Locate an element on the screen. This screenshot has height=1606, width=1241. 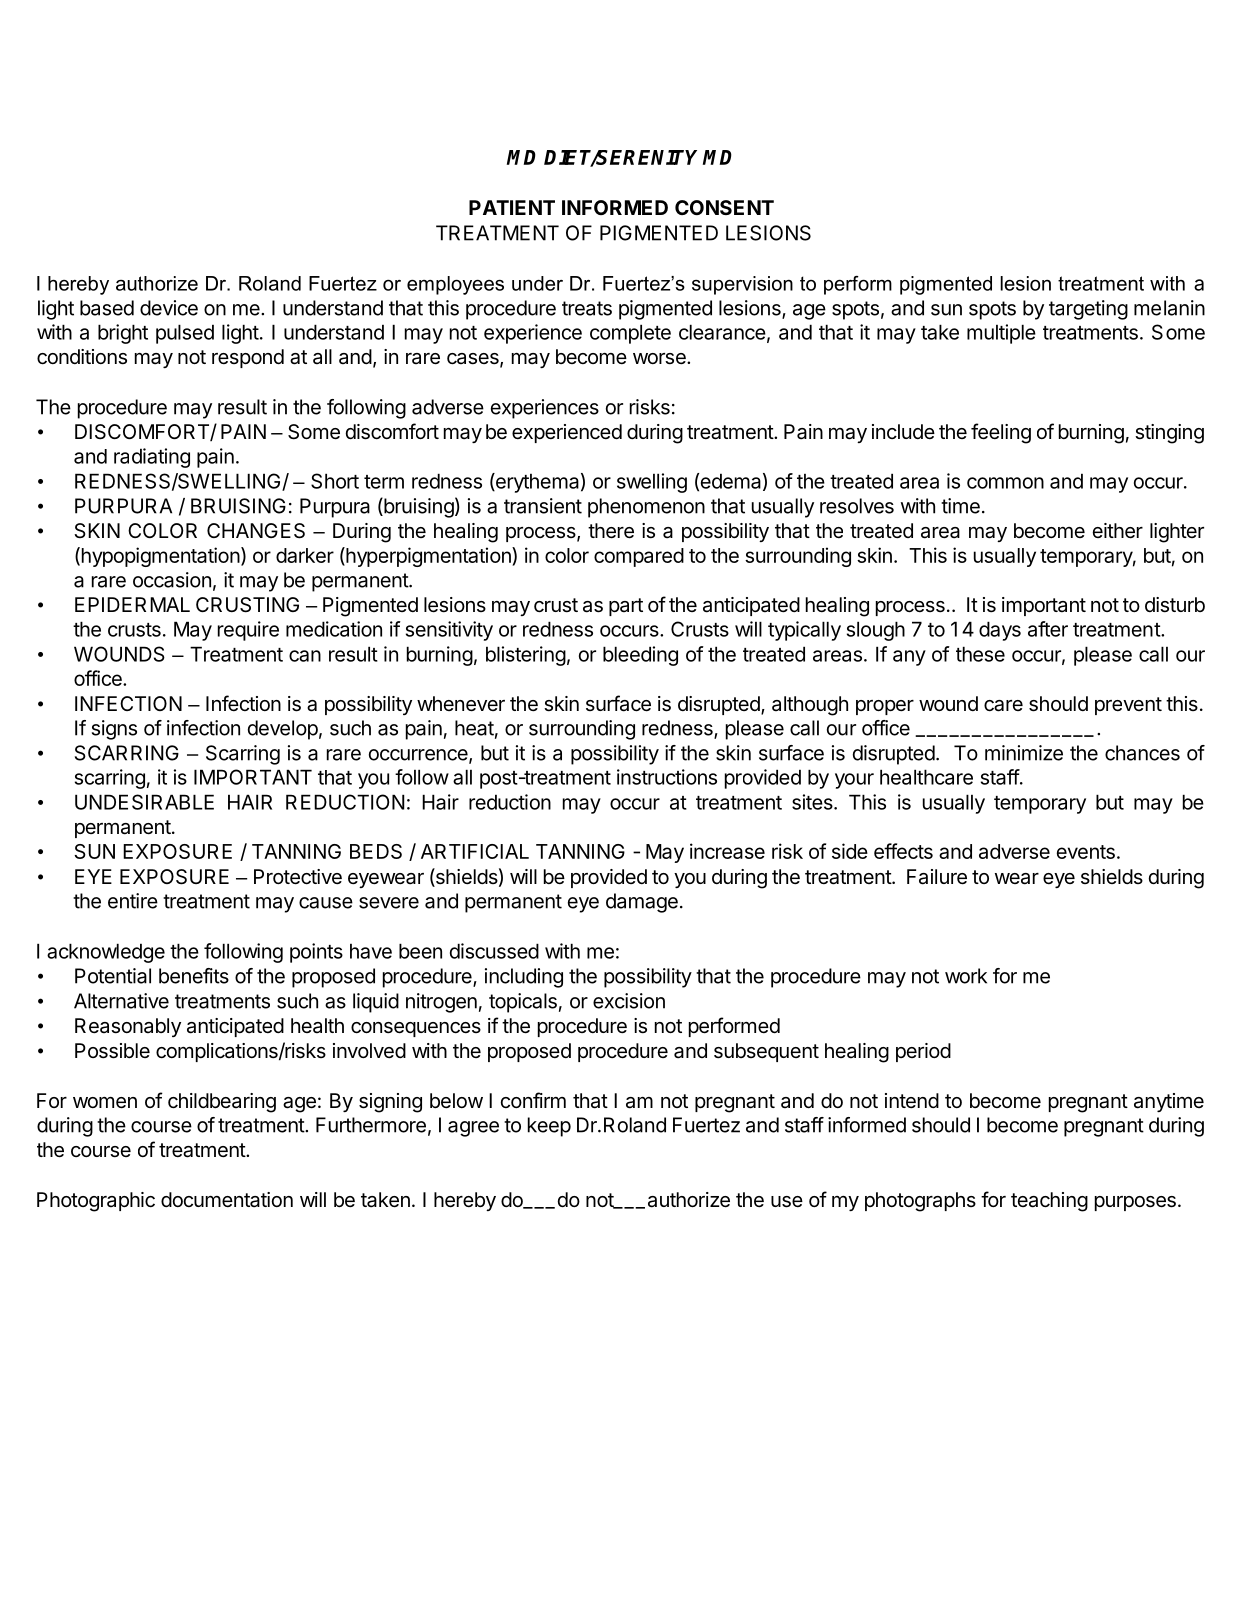
teaching is located at coordinates (1049, 1202).
